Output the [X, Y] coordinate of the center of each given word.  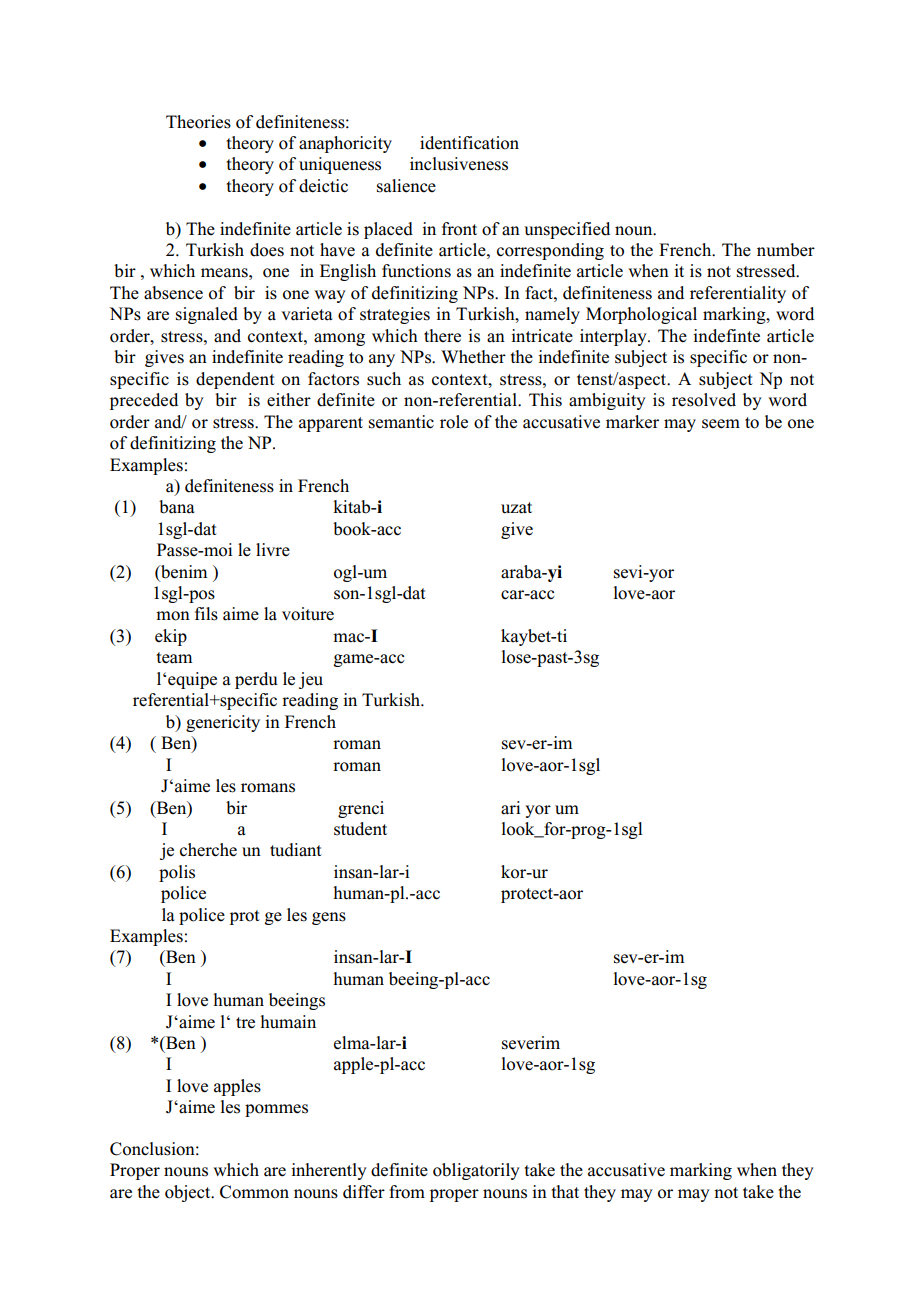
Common [254, 1192]
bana [176, 507]
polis [177, 873]
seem [721, 424]
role [454, 422]
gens [329, 918]
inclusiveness [459, 164]
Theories [198, 122]
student [360, 829]
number [786, 250]
